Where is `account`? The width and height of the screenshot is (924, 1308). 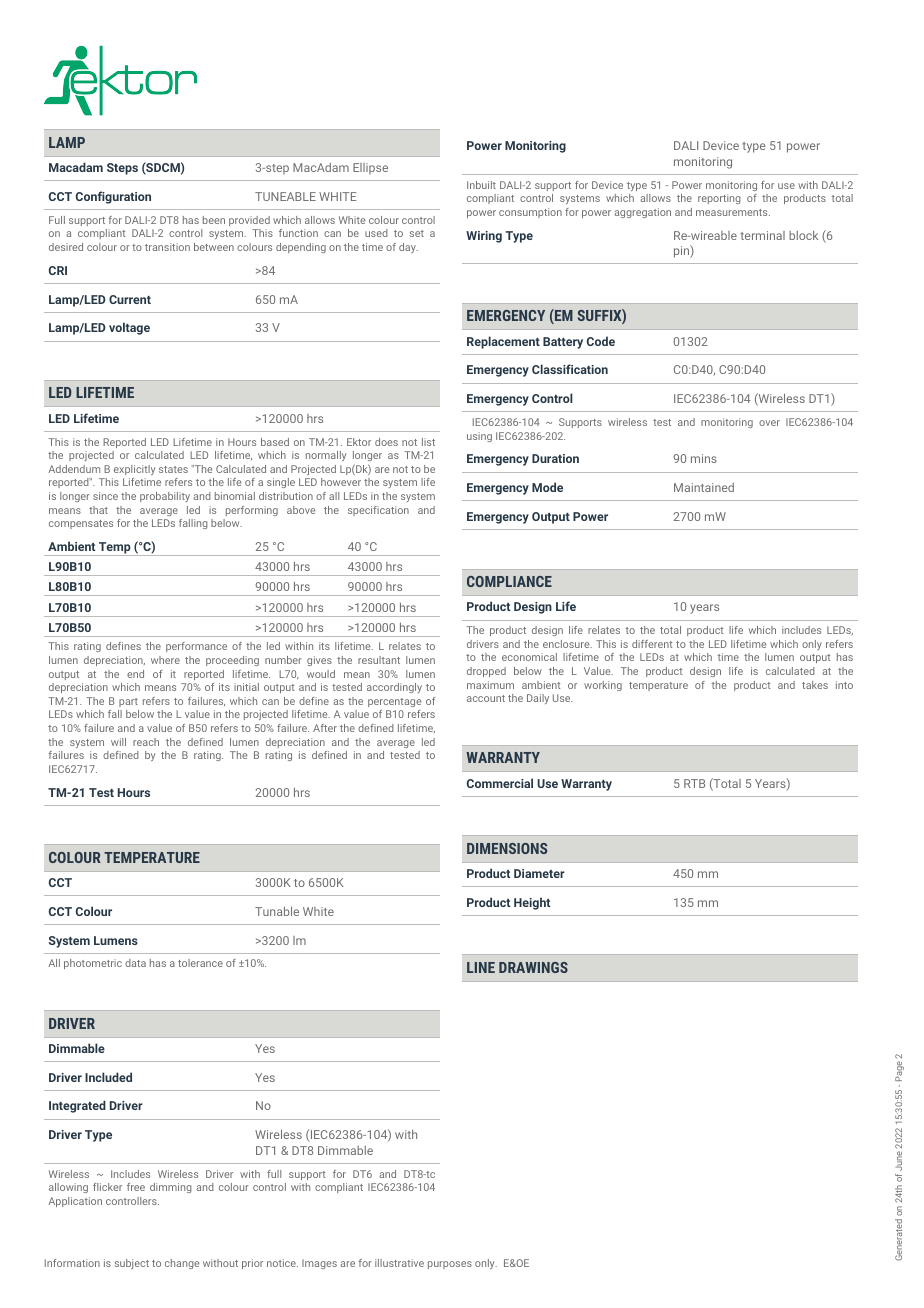 account is located at coordinates (486, 698).
